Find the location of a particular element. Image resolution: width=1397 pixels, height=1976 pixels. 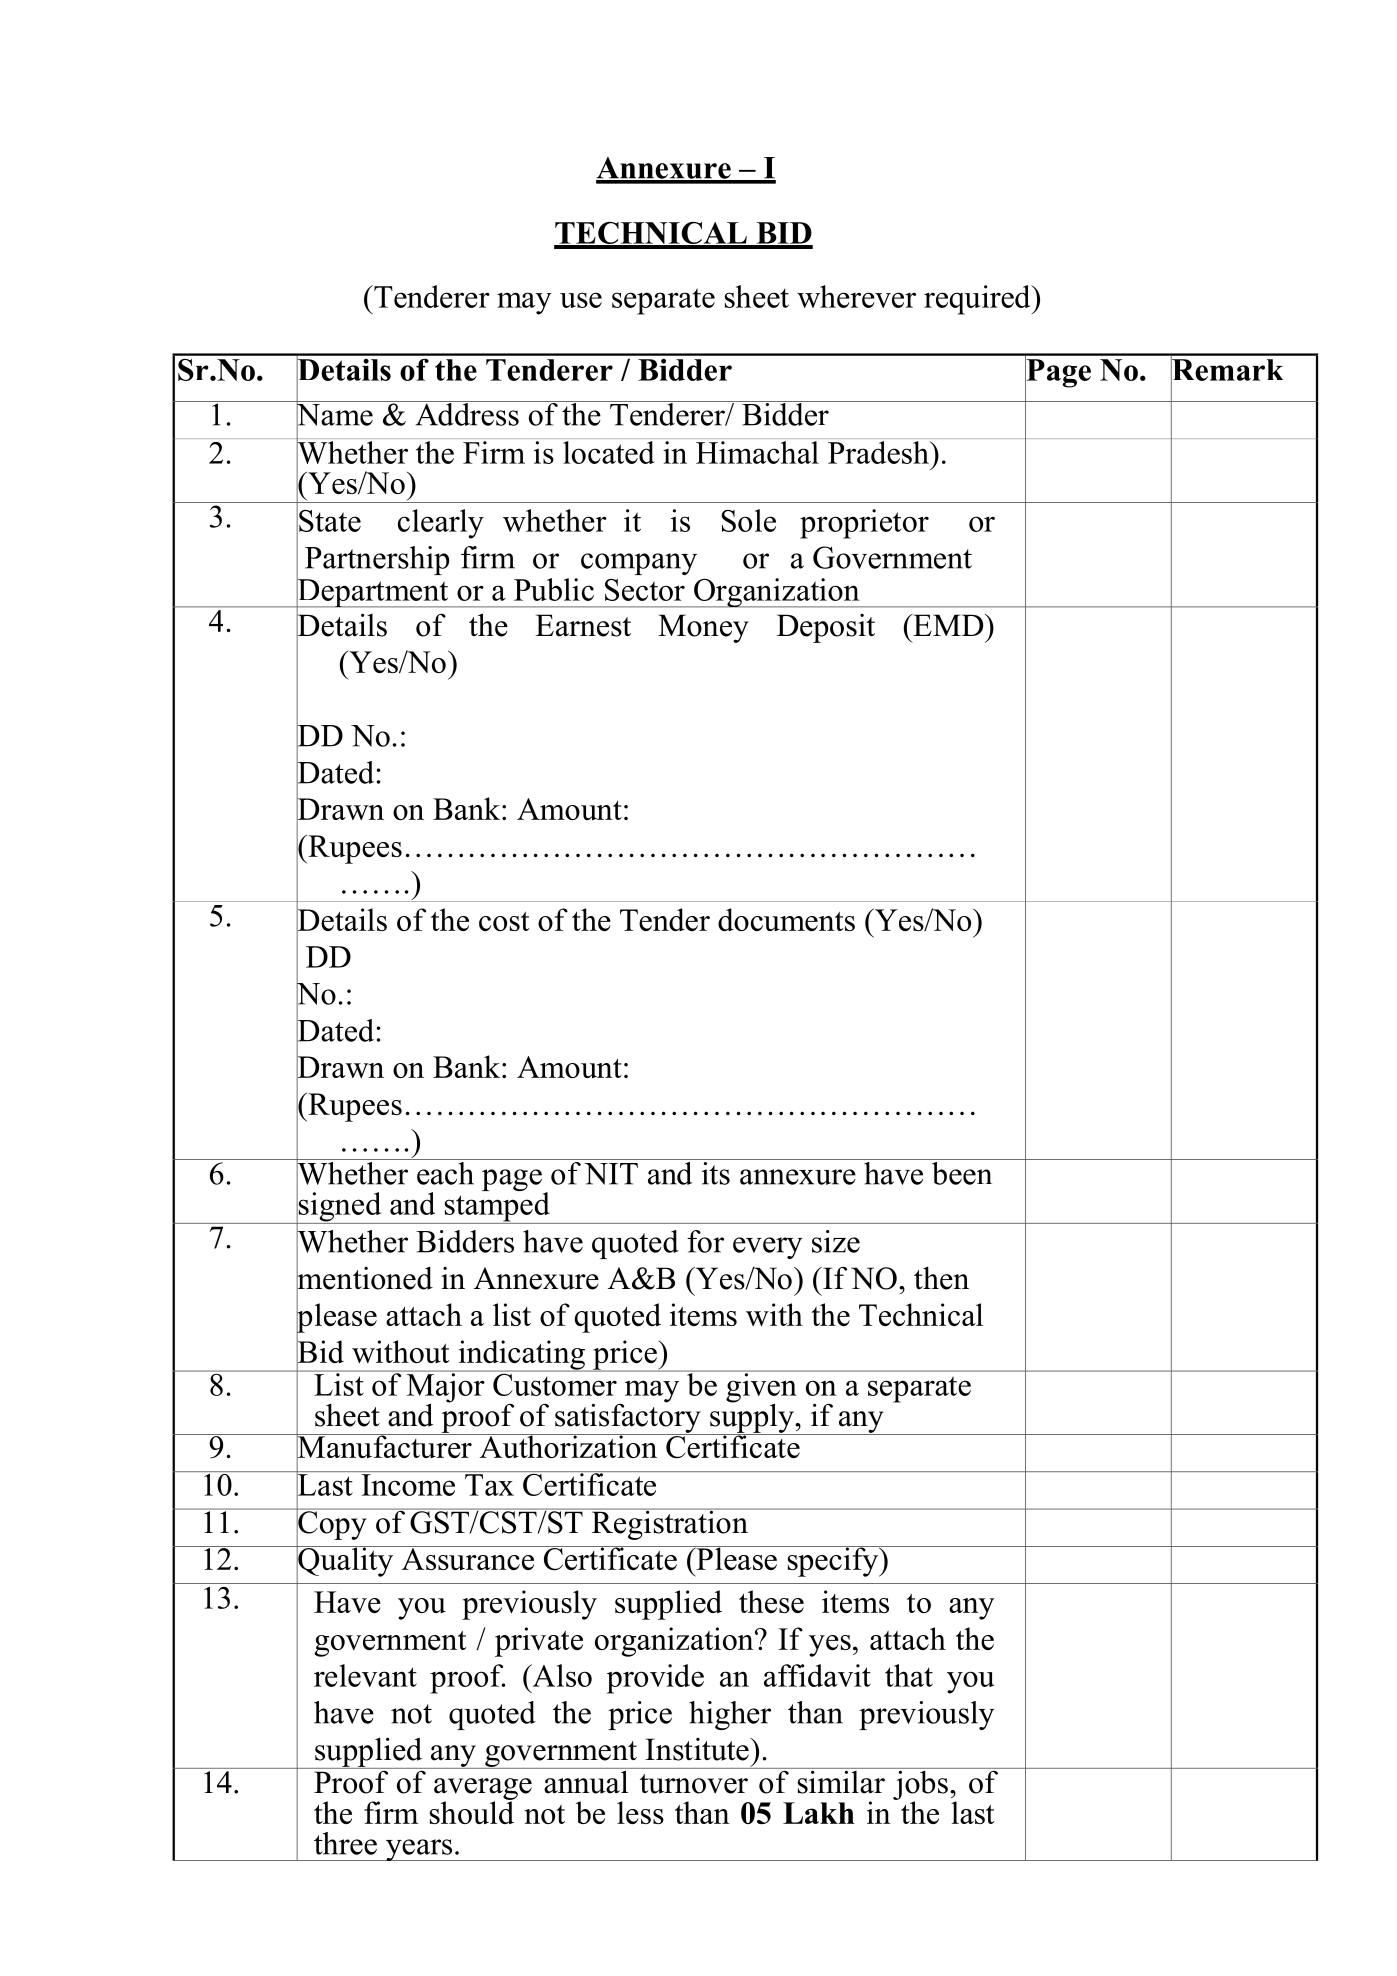

use is located at coordinates (581, 300).
